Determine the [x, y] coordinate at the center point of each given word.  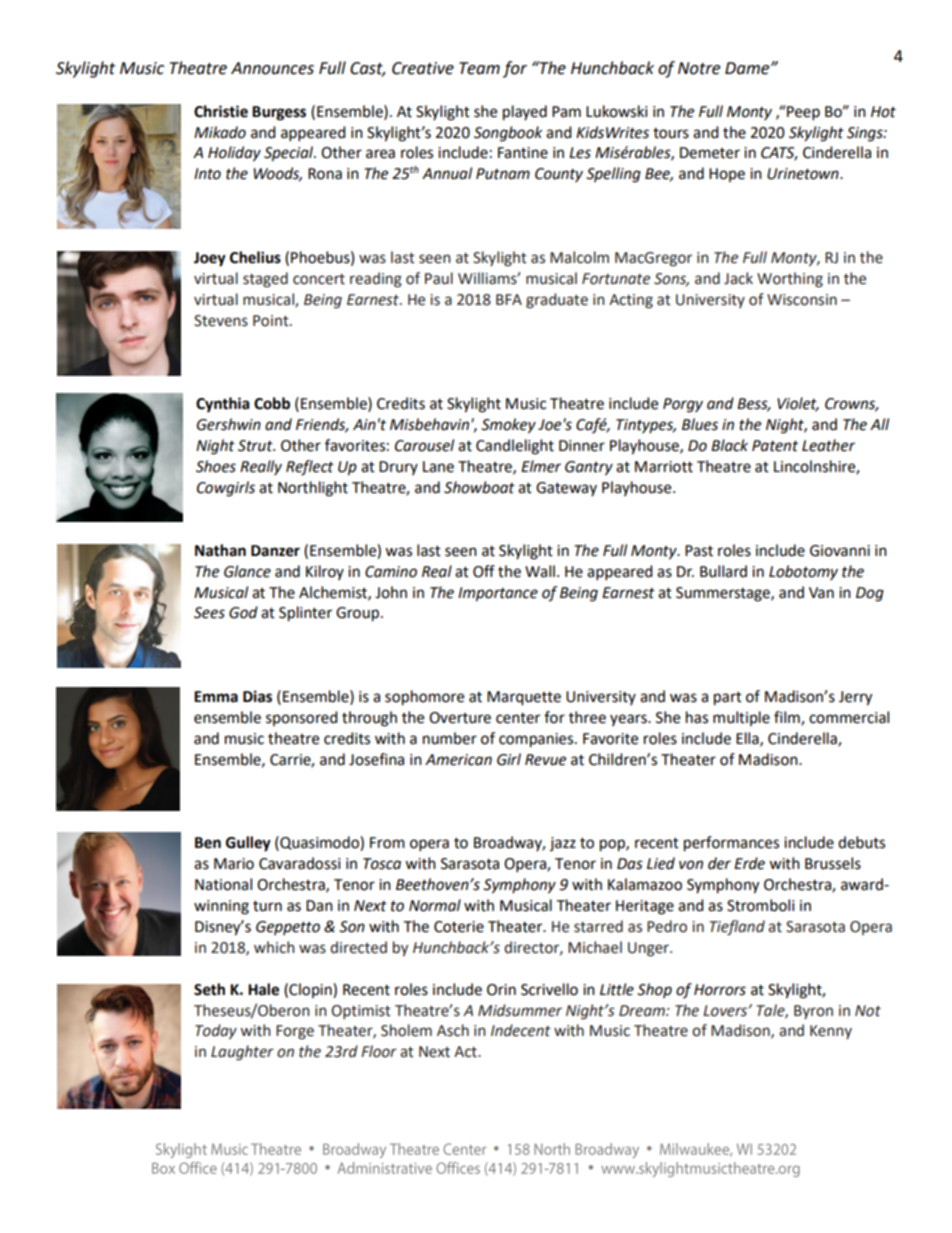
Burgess [279, 113]
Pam [566, 112]
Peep [802, 113]
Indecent [521, 1030]
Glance [247, 571]
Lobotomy [803, 572]
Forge [295, 1032]
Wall [540, 571]
